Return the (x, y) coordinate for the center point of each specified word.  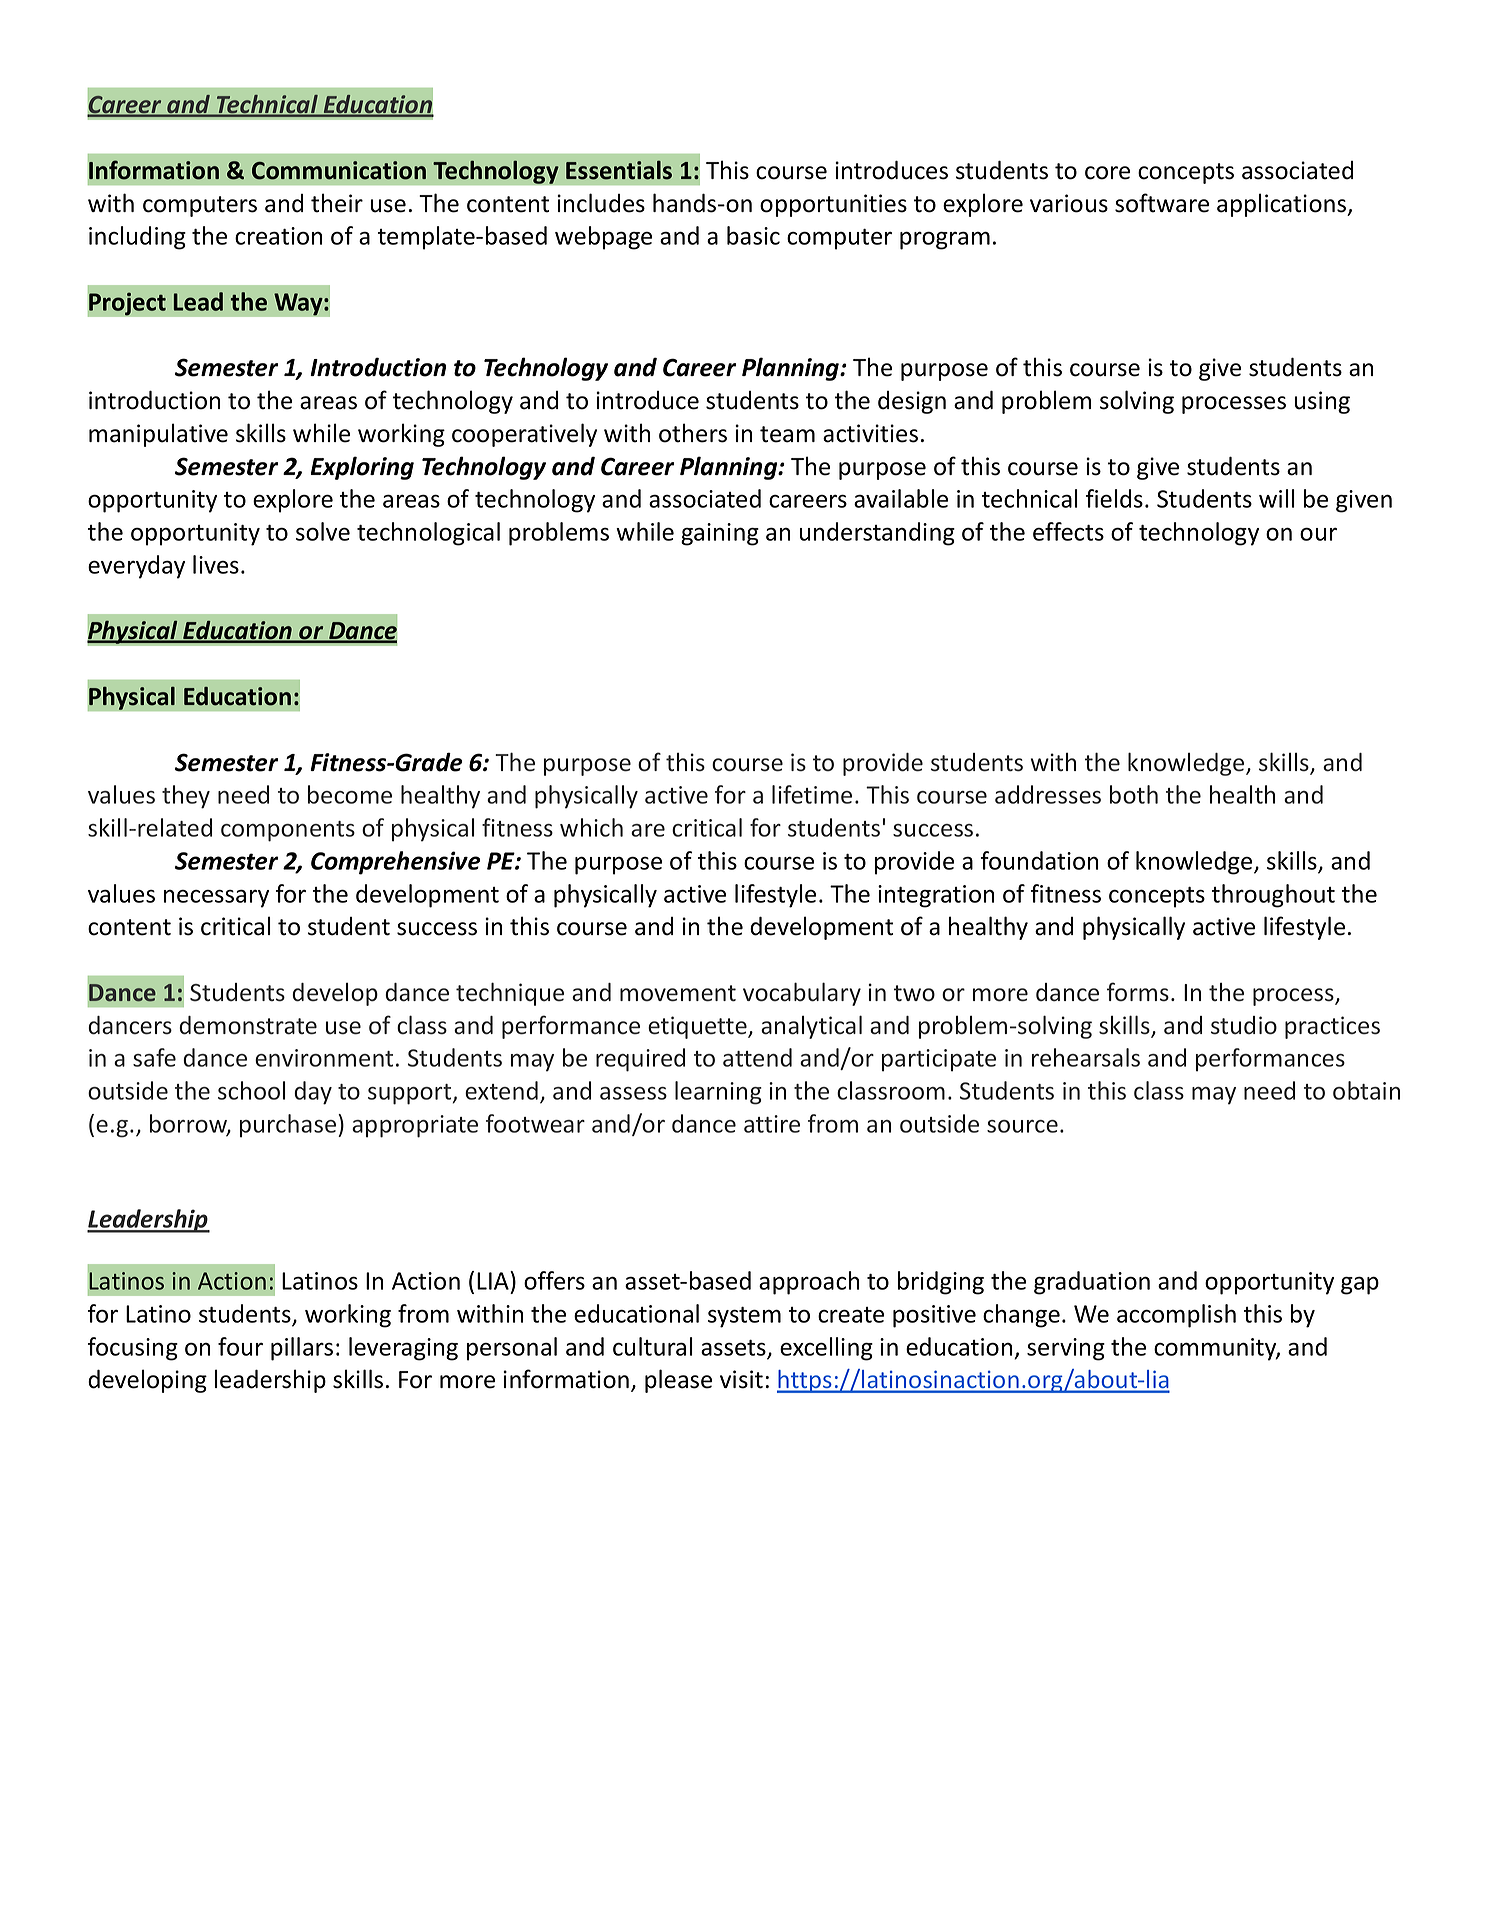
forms (1138, 992)
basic (753, 235)
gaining (720, 534)
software (1162, 203)
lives (216, 564)
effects (1068, 531)
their (337, 203)
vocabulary (802, 994)
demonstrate (248, 1025)
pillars (302, 1349)
